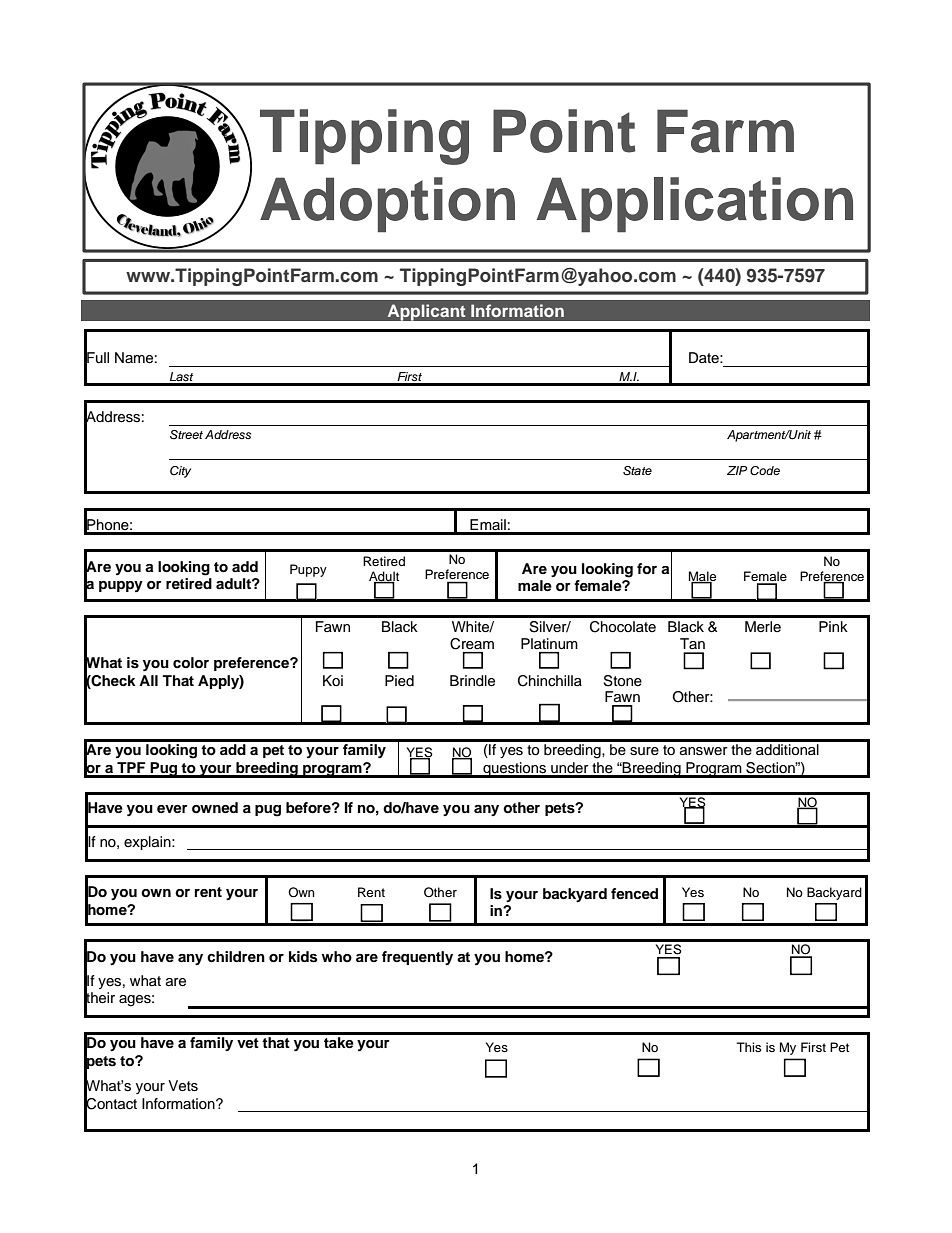 The image size is (952, 1233). Describe the element at coordinates (763, 627) in the screenshot. I see `Merle` at that location.
